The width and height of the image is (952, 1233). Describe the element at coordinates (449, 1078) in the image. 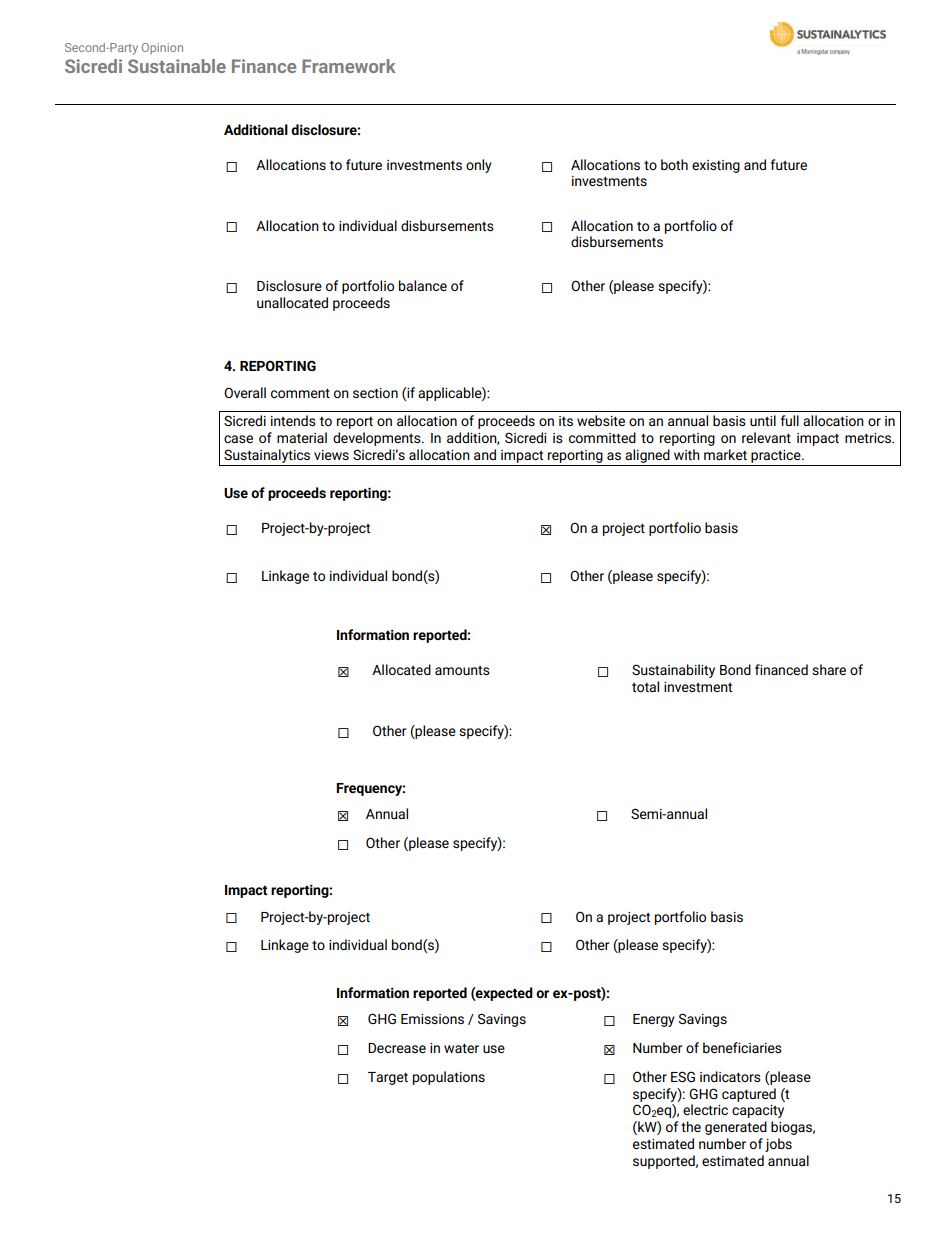

I see `populations` at that location.
